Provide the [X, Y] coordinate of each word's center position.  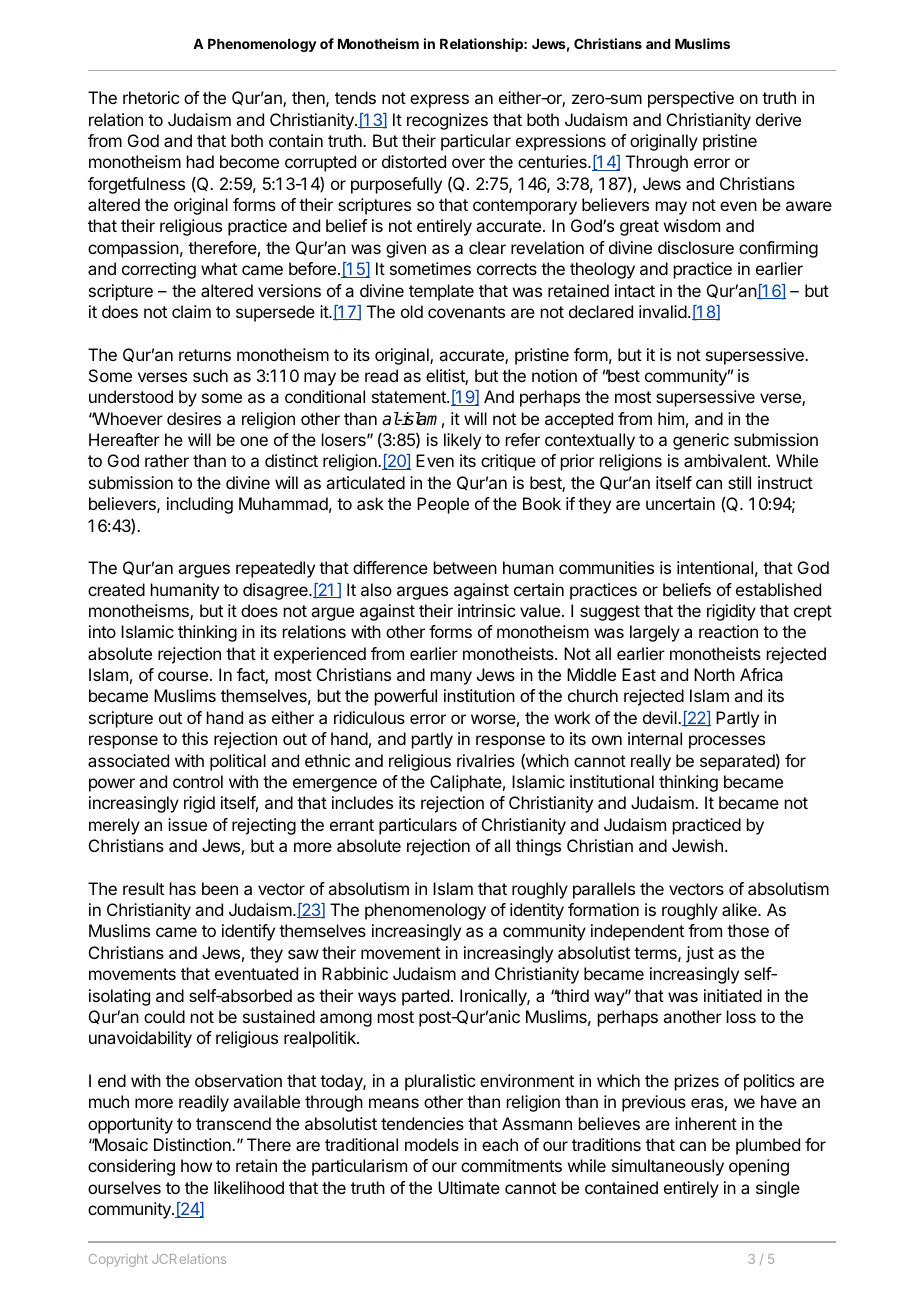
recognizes [447, 121]
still [739, 482]
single [778, 1189]
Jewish [697, 845]
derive [778, 119]
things [538, 847]
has [183, 888]
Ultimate [469, 1187]
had [200, 161]
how [196, 1165]
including [200, 505]
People [443, 505]
